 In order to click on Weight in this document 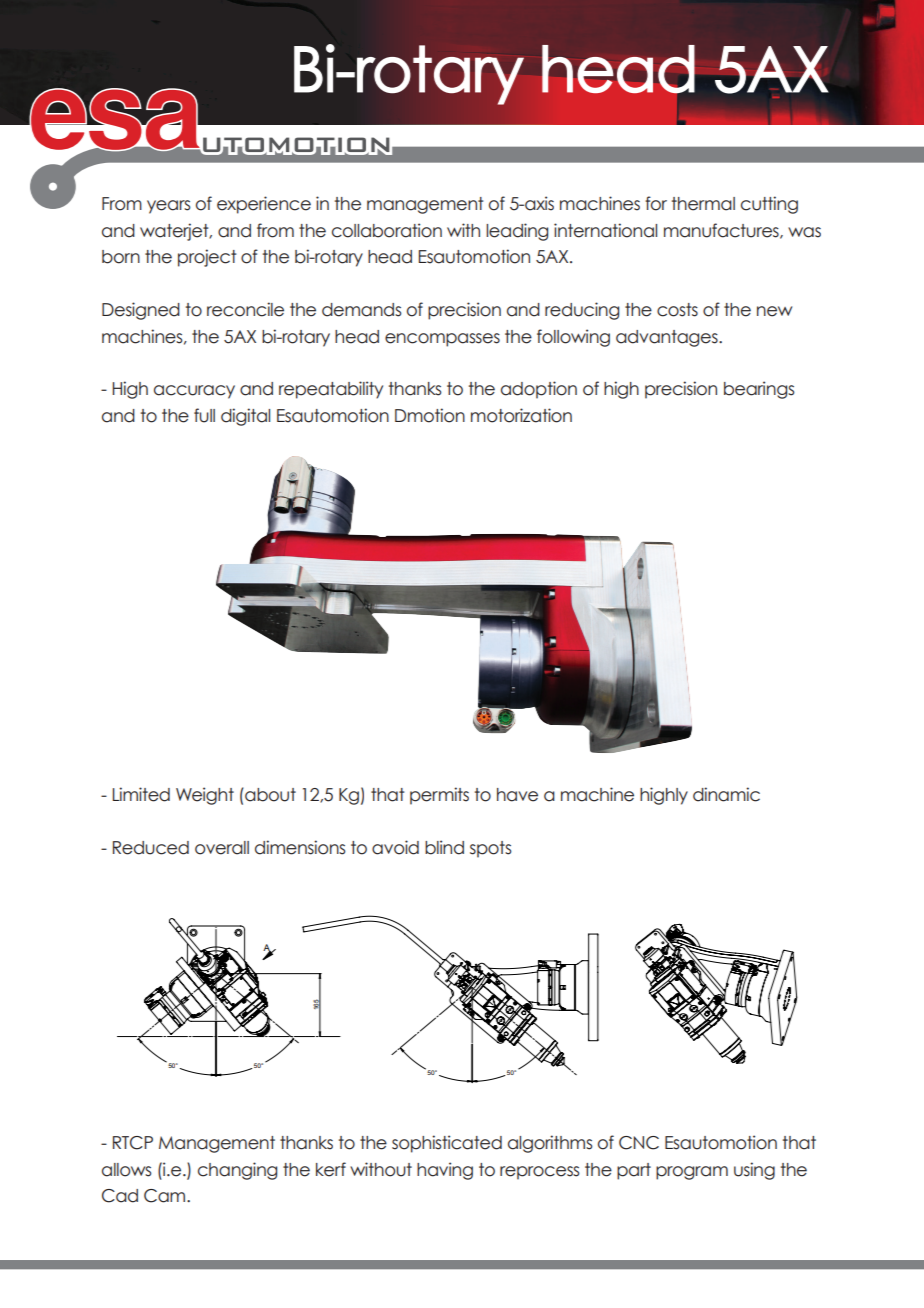, I will do `click(205, 796)`.
